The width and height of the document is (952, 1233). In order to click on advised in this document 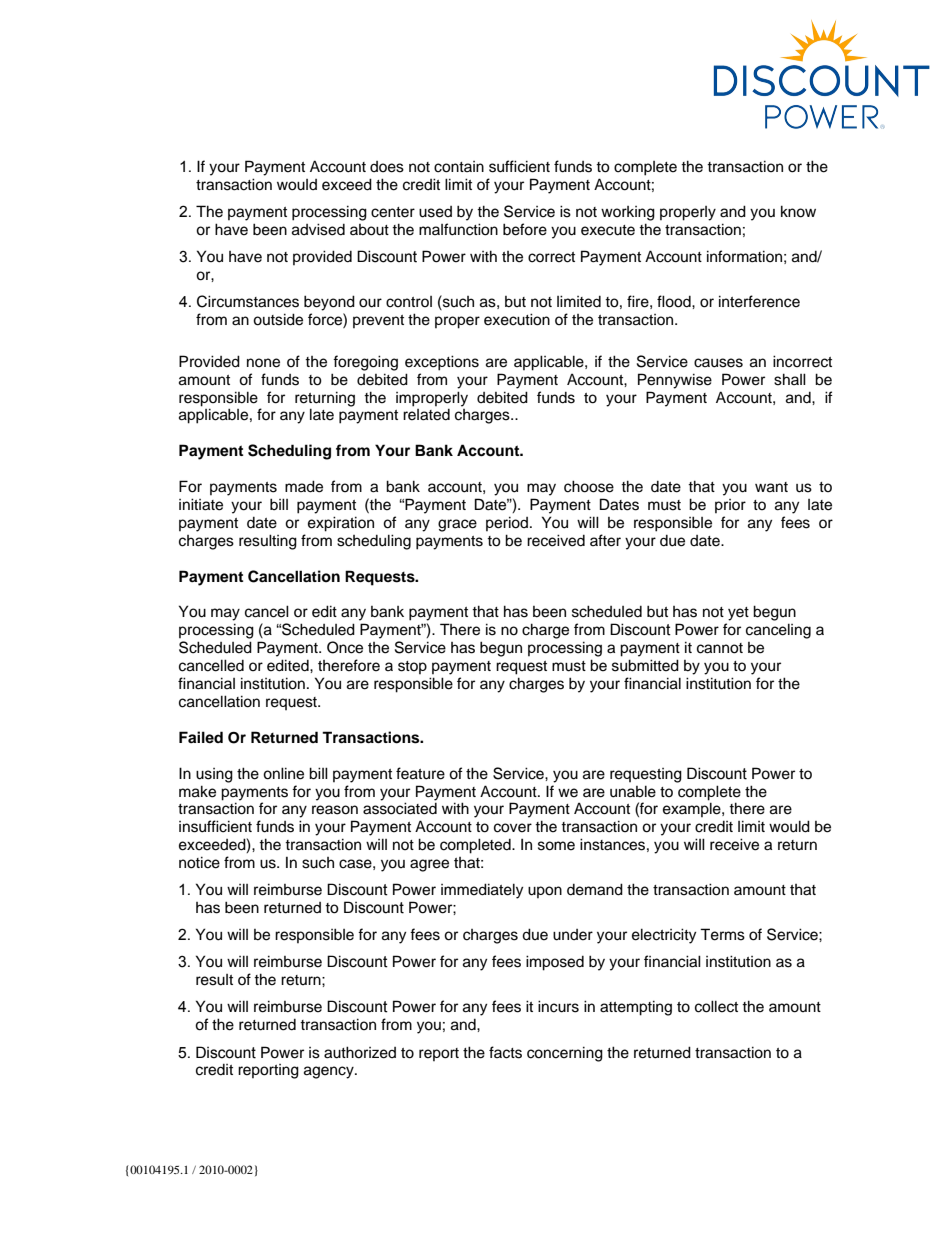, I will do `click(318, 229)`.
